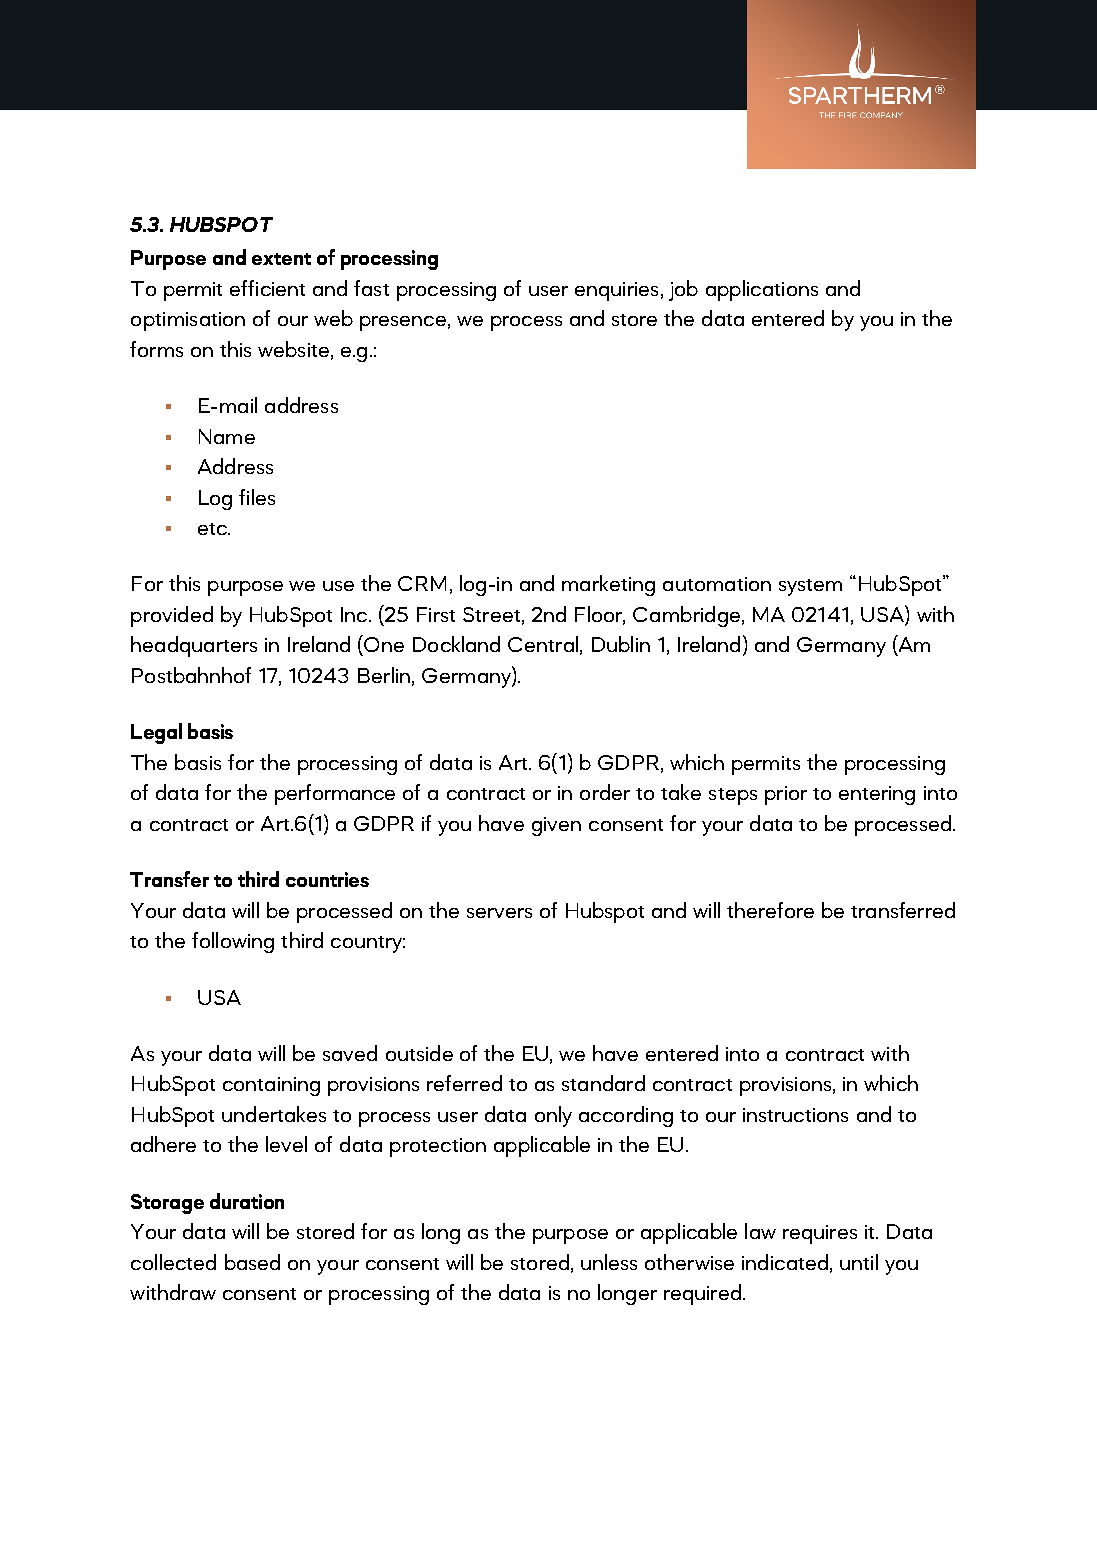 This image has height=1552, width=1097. I want to click on following, so click(233, 942).
